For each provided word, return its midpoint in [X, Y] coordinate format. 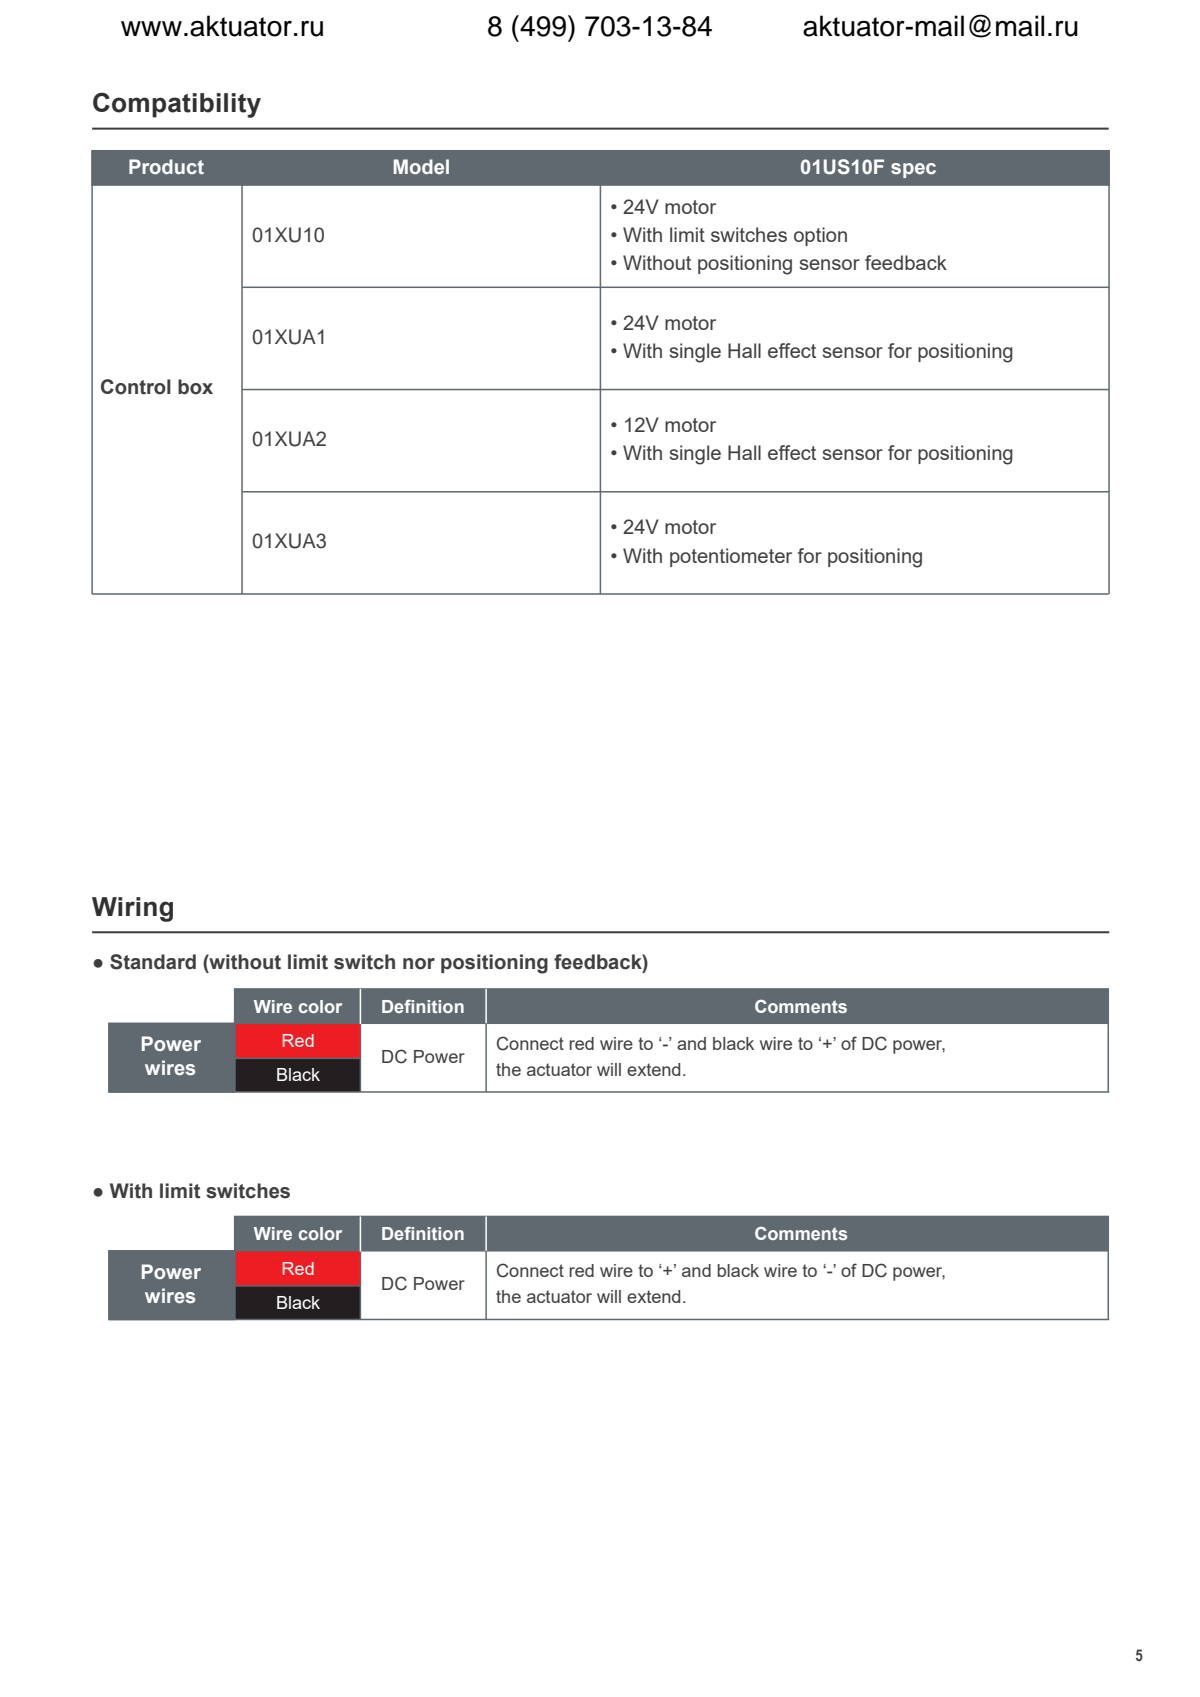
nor [419, 964]
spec [913, 170]
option [820, 236]
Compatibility [177, 105]
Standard [153, 962]
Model [421, 167]
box [195, 387]
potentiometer [731, 557]
